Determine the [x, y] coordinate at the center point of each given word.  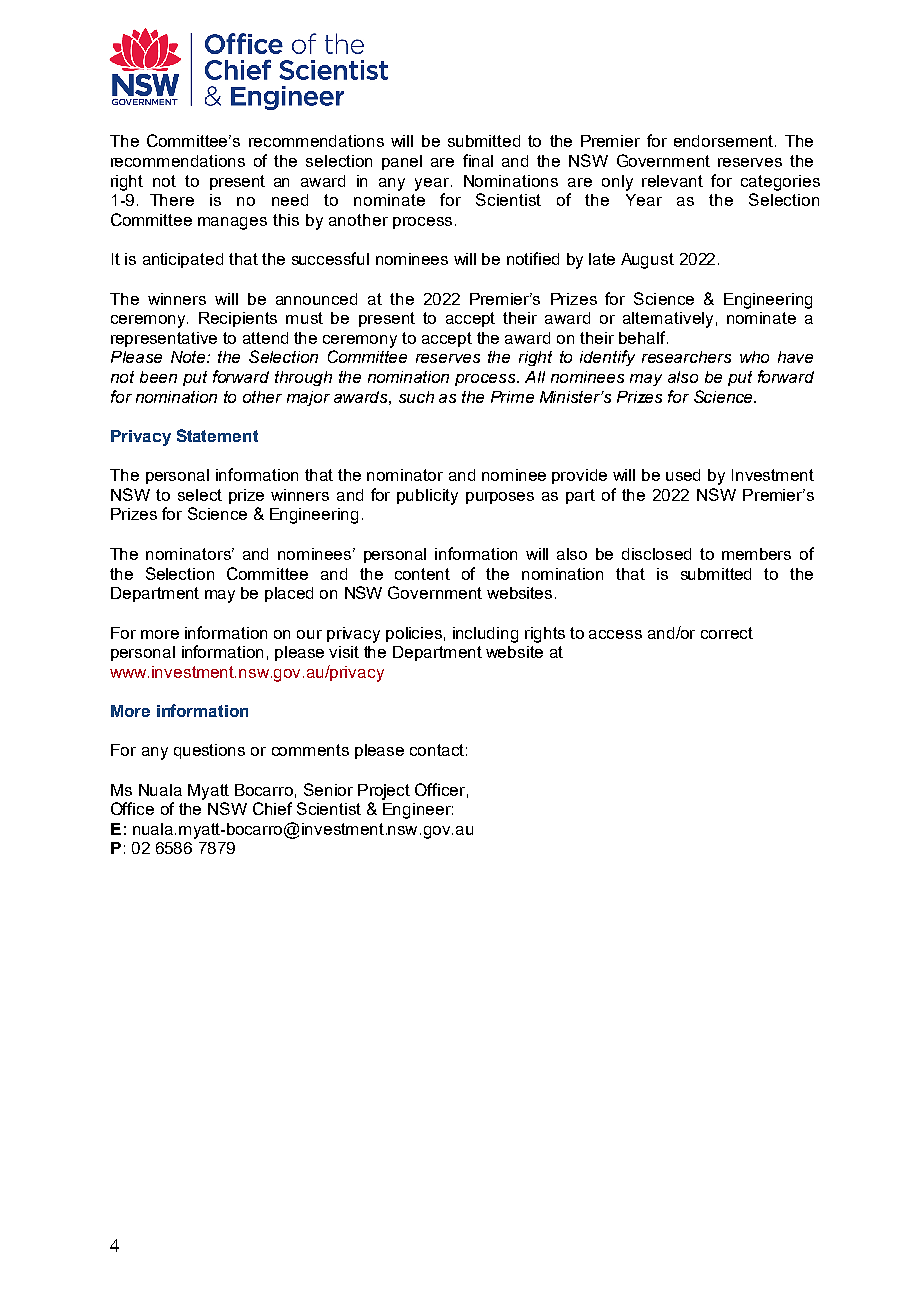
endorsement [723, 141]
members [756, 554]
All [535, 377]
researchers [686, 357]
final [478, 160]
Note [189, 357]
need [290, 200]
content [422, 574]
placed [289, 594]
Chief [272, 808]
